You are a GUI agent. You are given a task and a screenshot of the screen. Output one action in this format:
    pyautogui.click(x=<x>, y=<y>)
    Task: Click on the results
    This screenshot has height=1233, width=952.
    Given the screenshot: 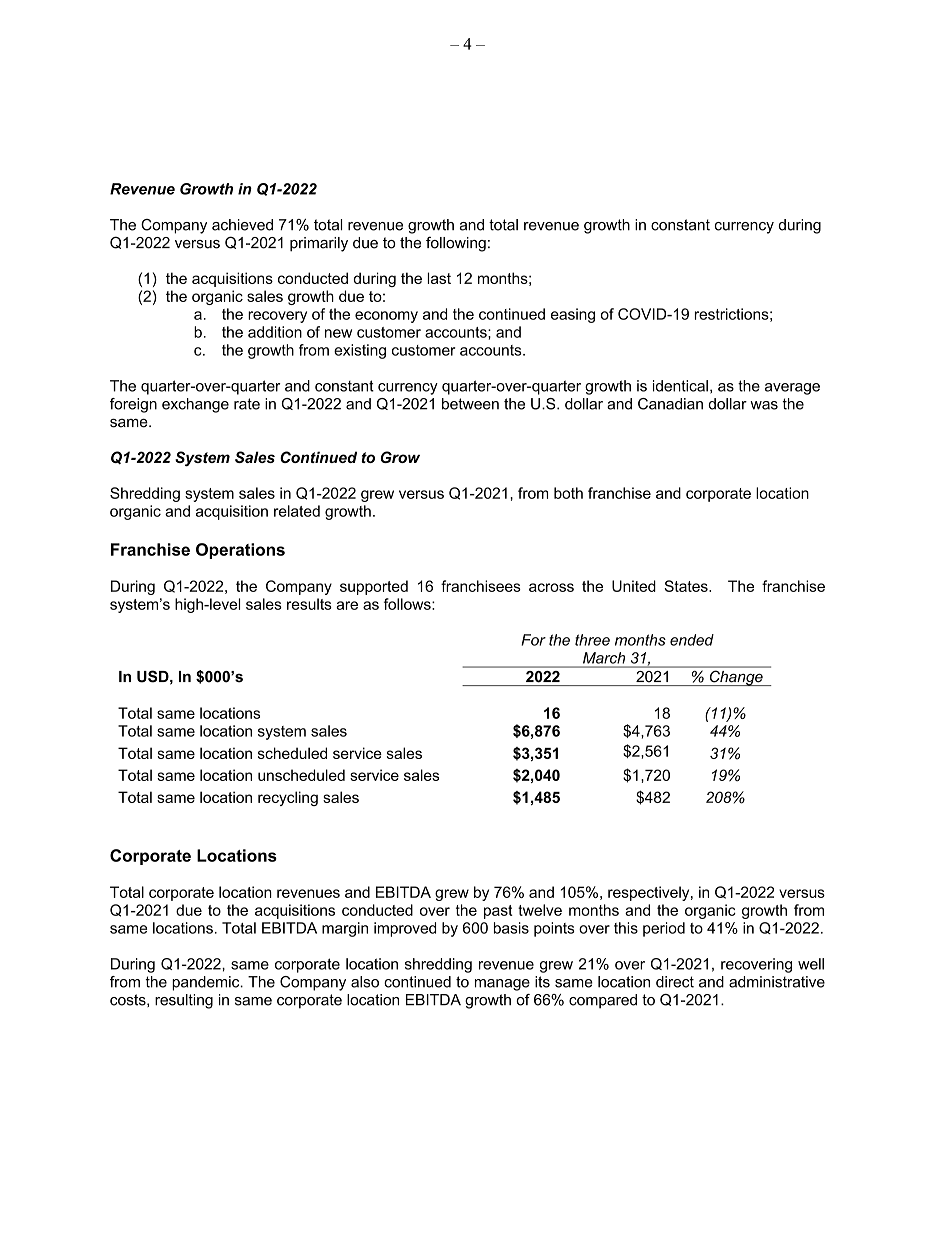 What is the action you would take?
    pyautogui.click(x=309, y=604)
